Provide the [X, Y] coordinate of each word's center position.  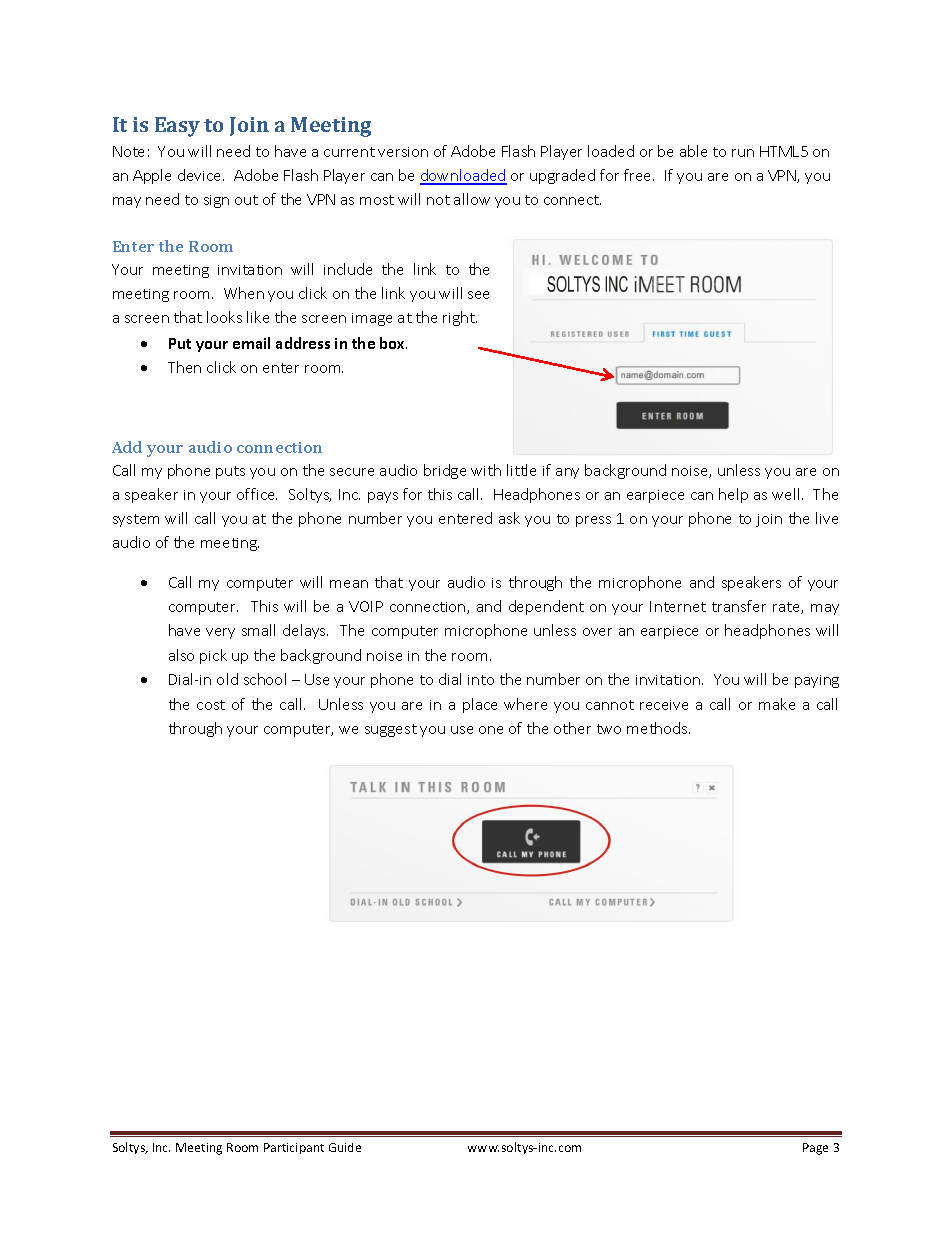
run [743, 153]
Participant [294, 1148]
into [481, 680]
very [220, 633]
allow [472, 199]
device [201, 175]
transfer [739, 606]
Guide [345, 1147]
